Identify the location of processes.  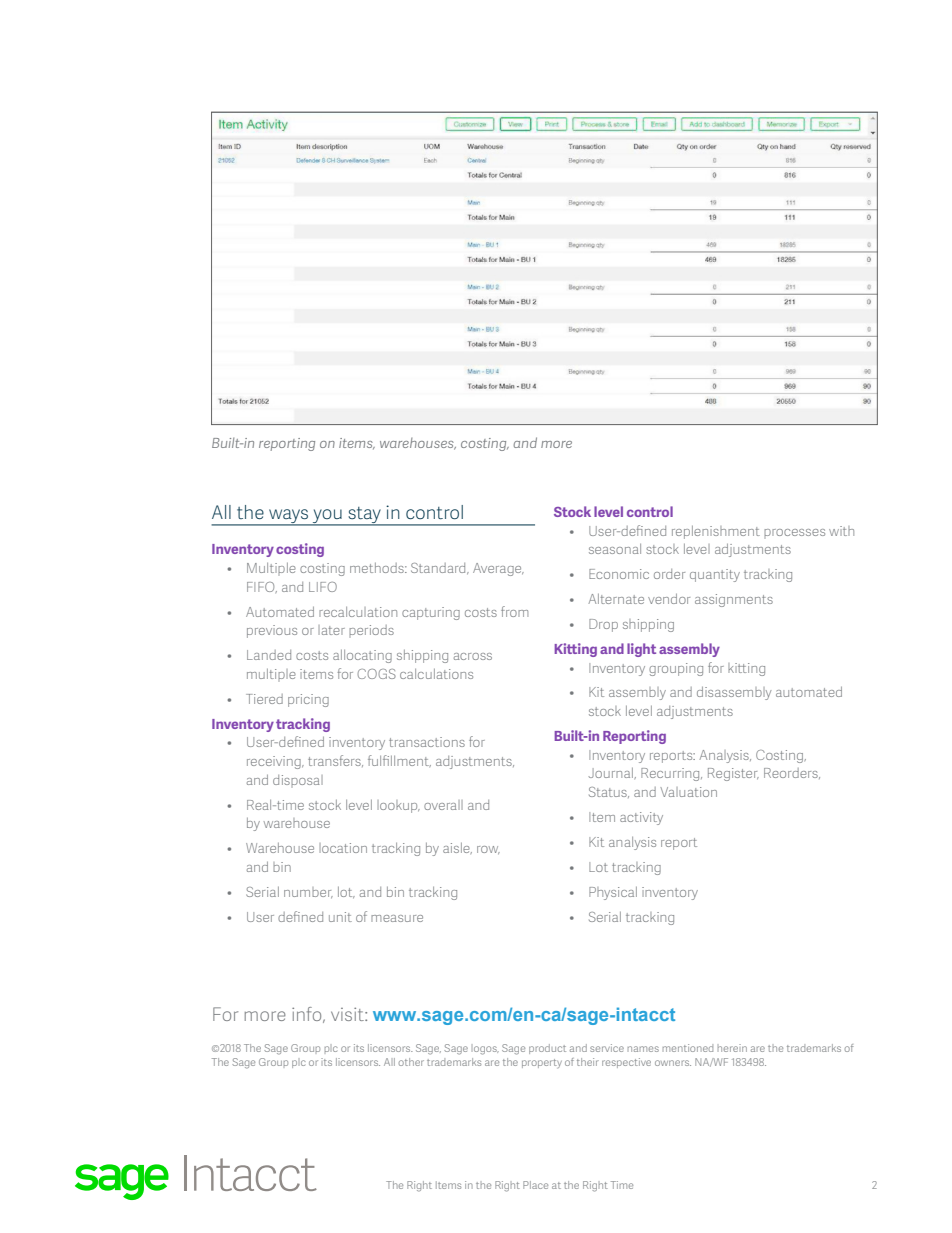
(794, 533).
